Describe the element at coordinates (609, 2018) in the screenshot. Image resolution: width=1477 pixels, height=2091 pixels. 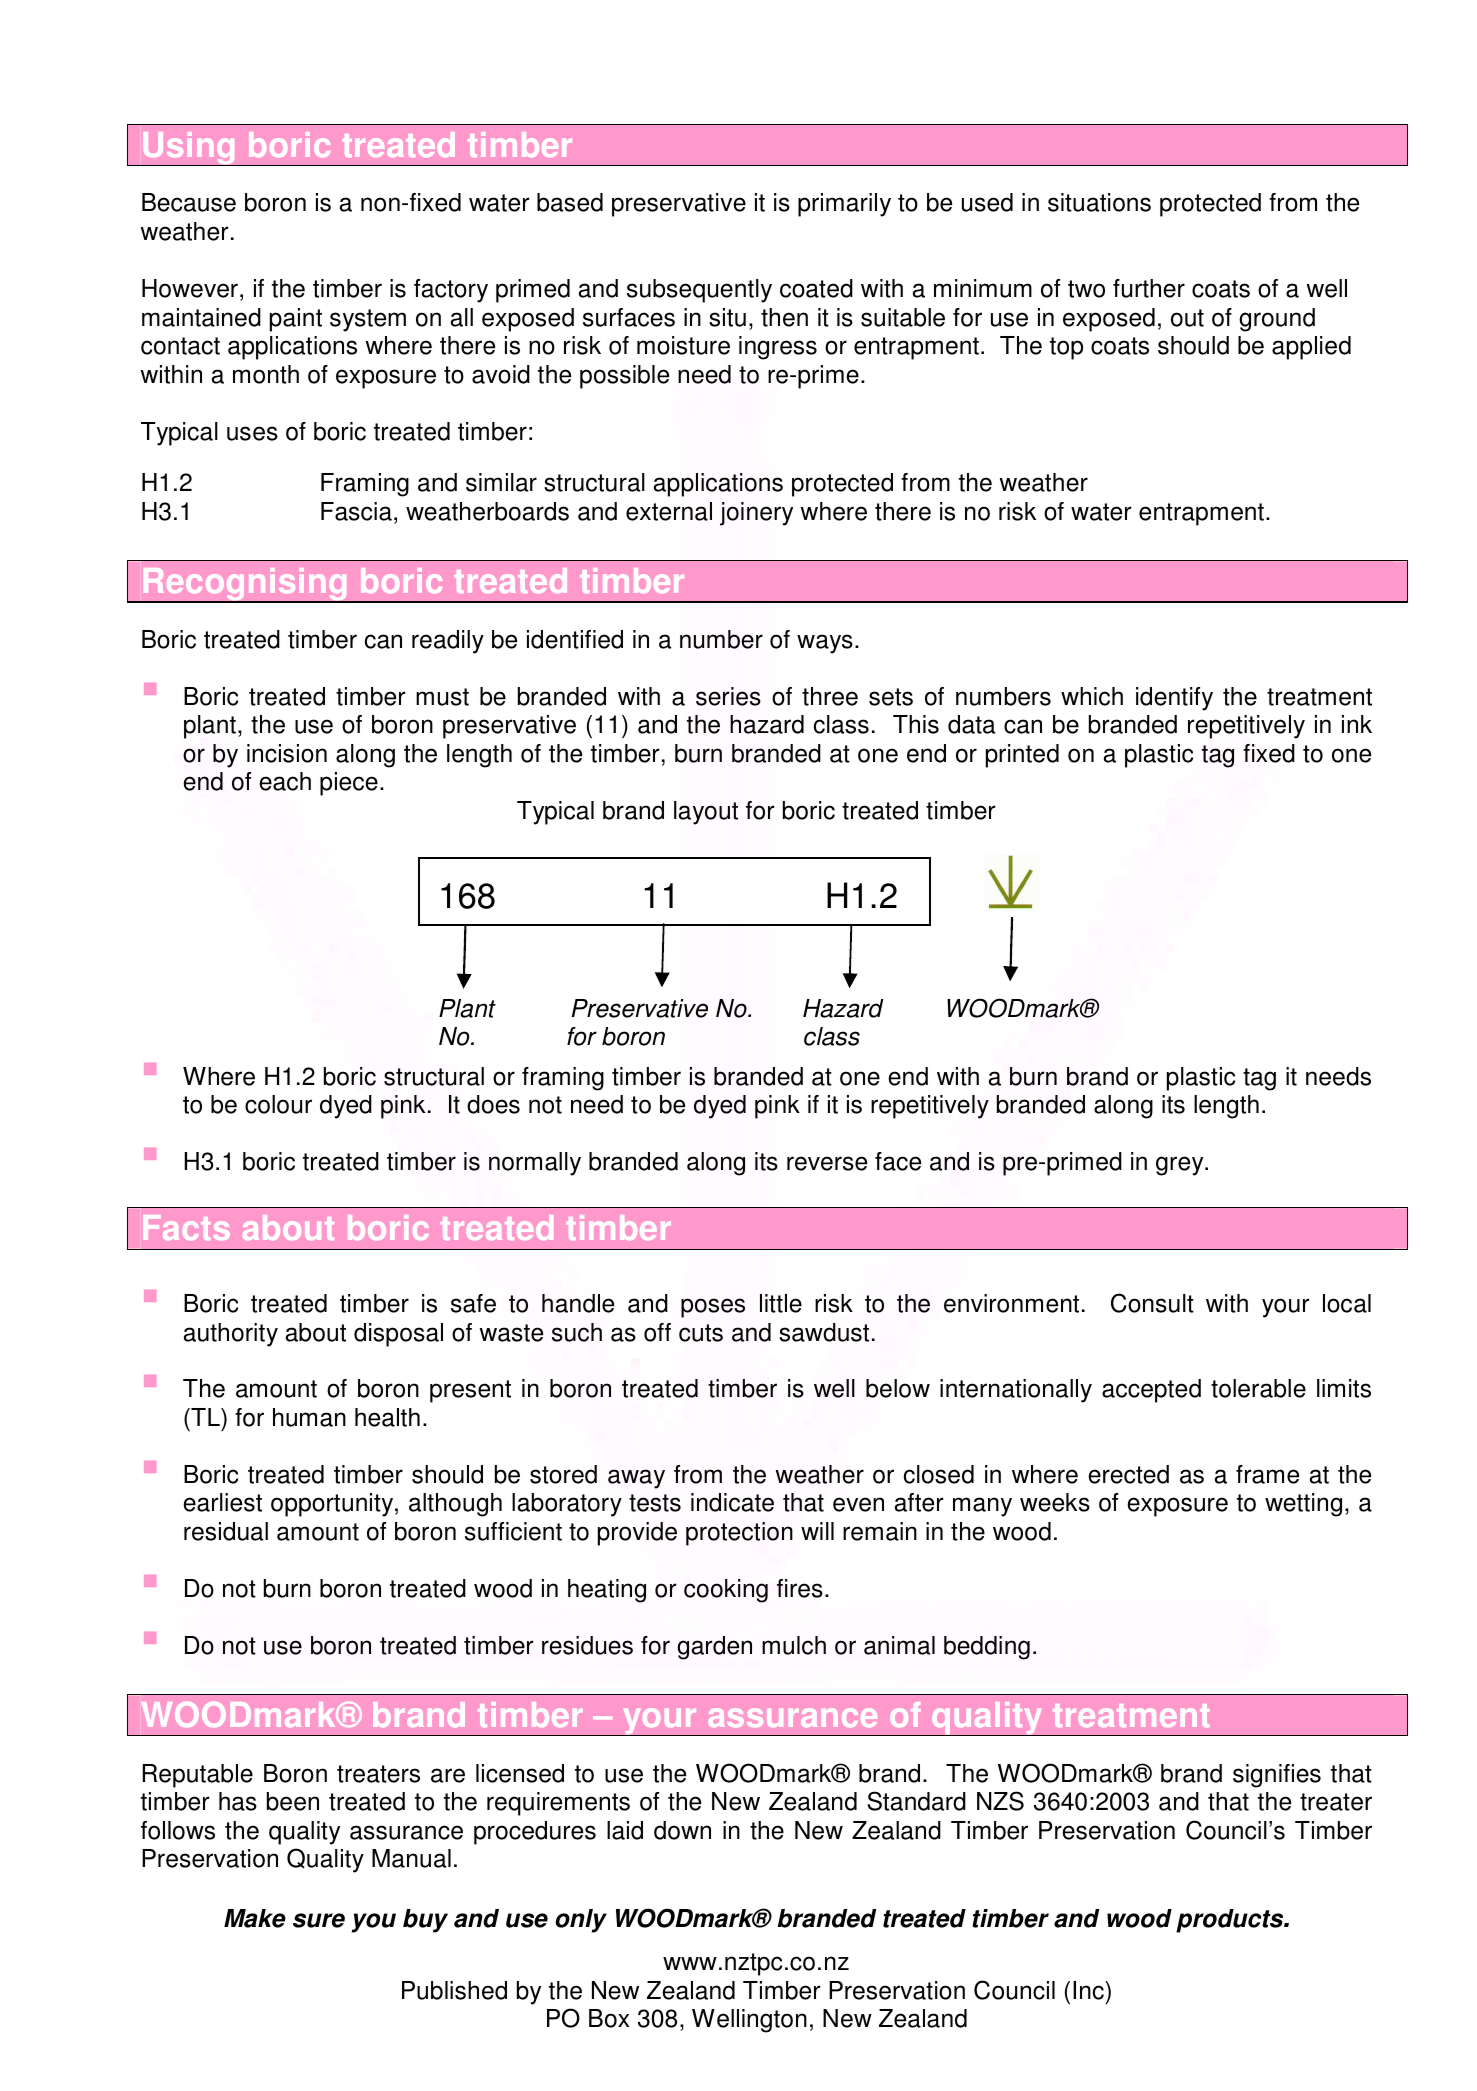
I see `Box` at that location.
